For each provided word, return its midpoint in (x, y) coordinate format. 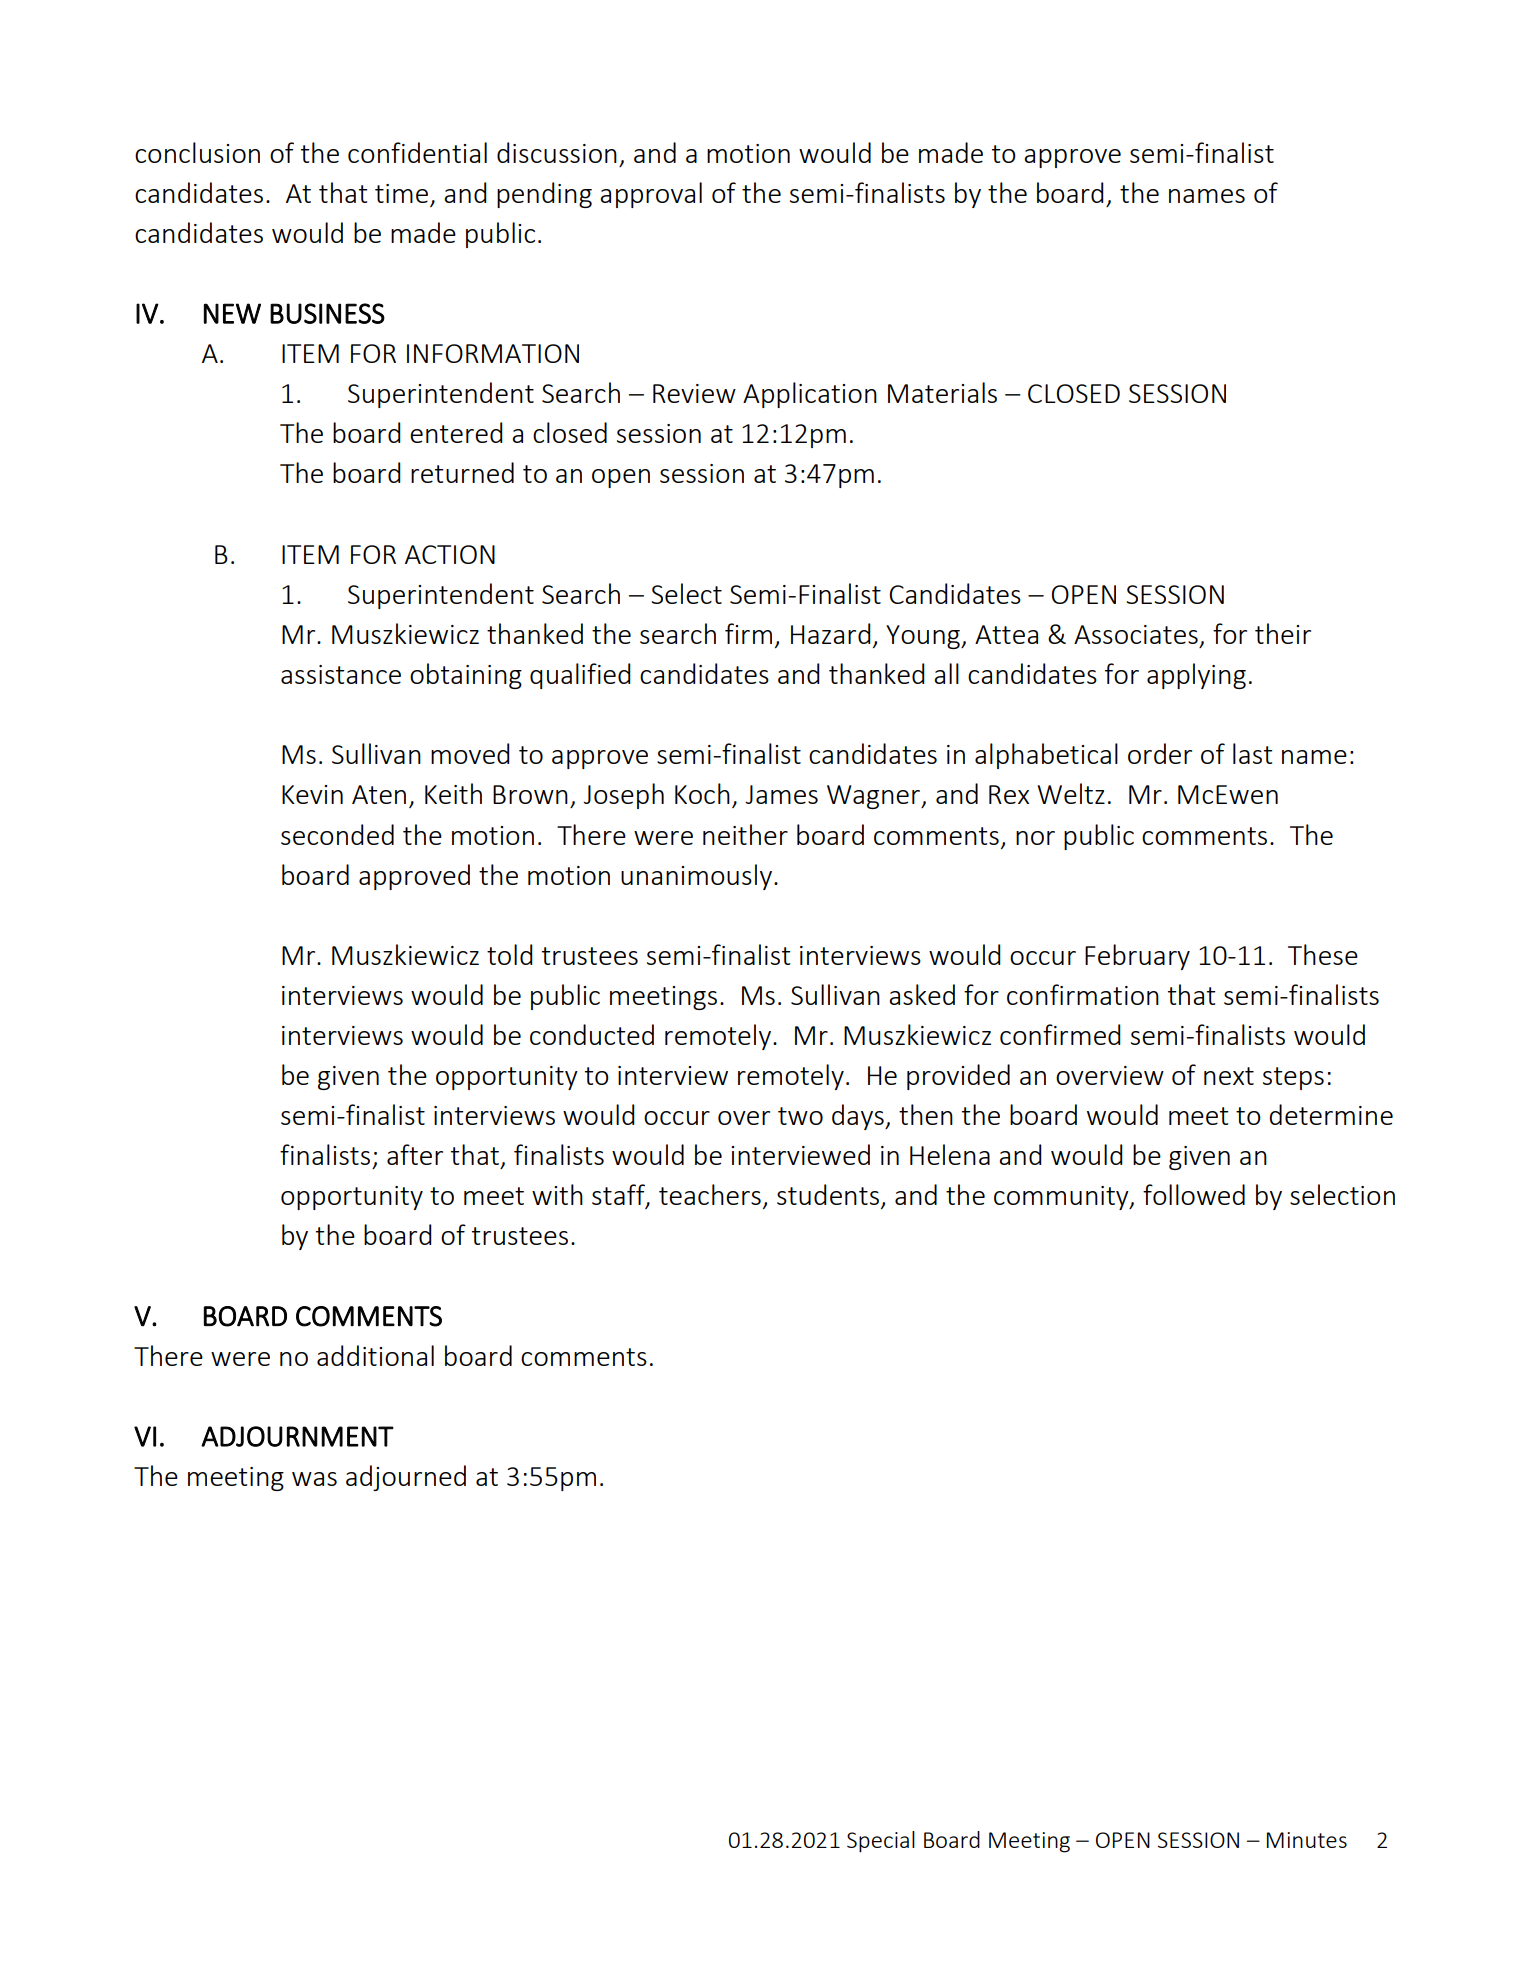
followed (1194, 1194)
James (781, 794)
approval (651, 195)
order (1160, 753)
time (401, 193)
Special (881, 1842)
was (314, 1479)
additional (375, 1355)
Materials (942, 392)
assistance (341, 674)
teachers (710, 1194)
